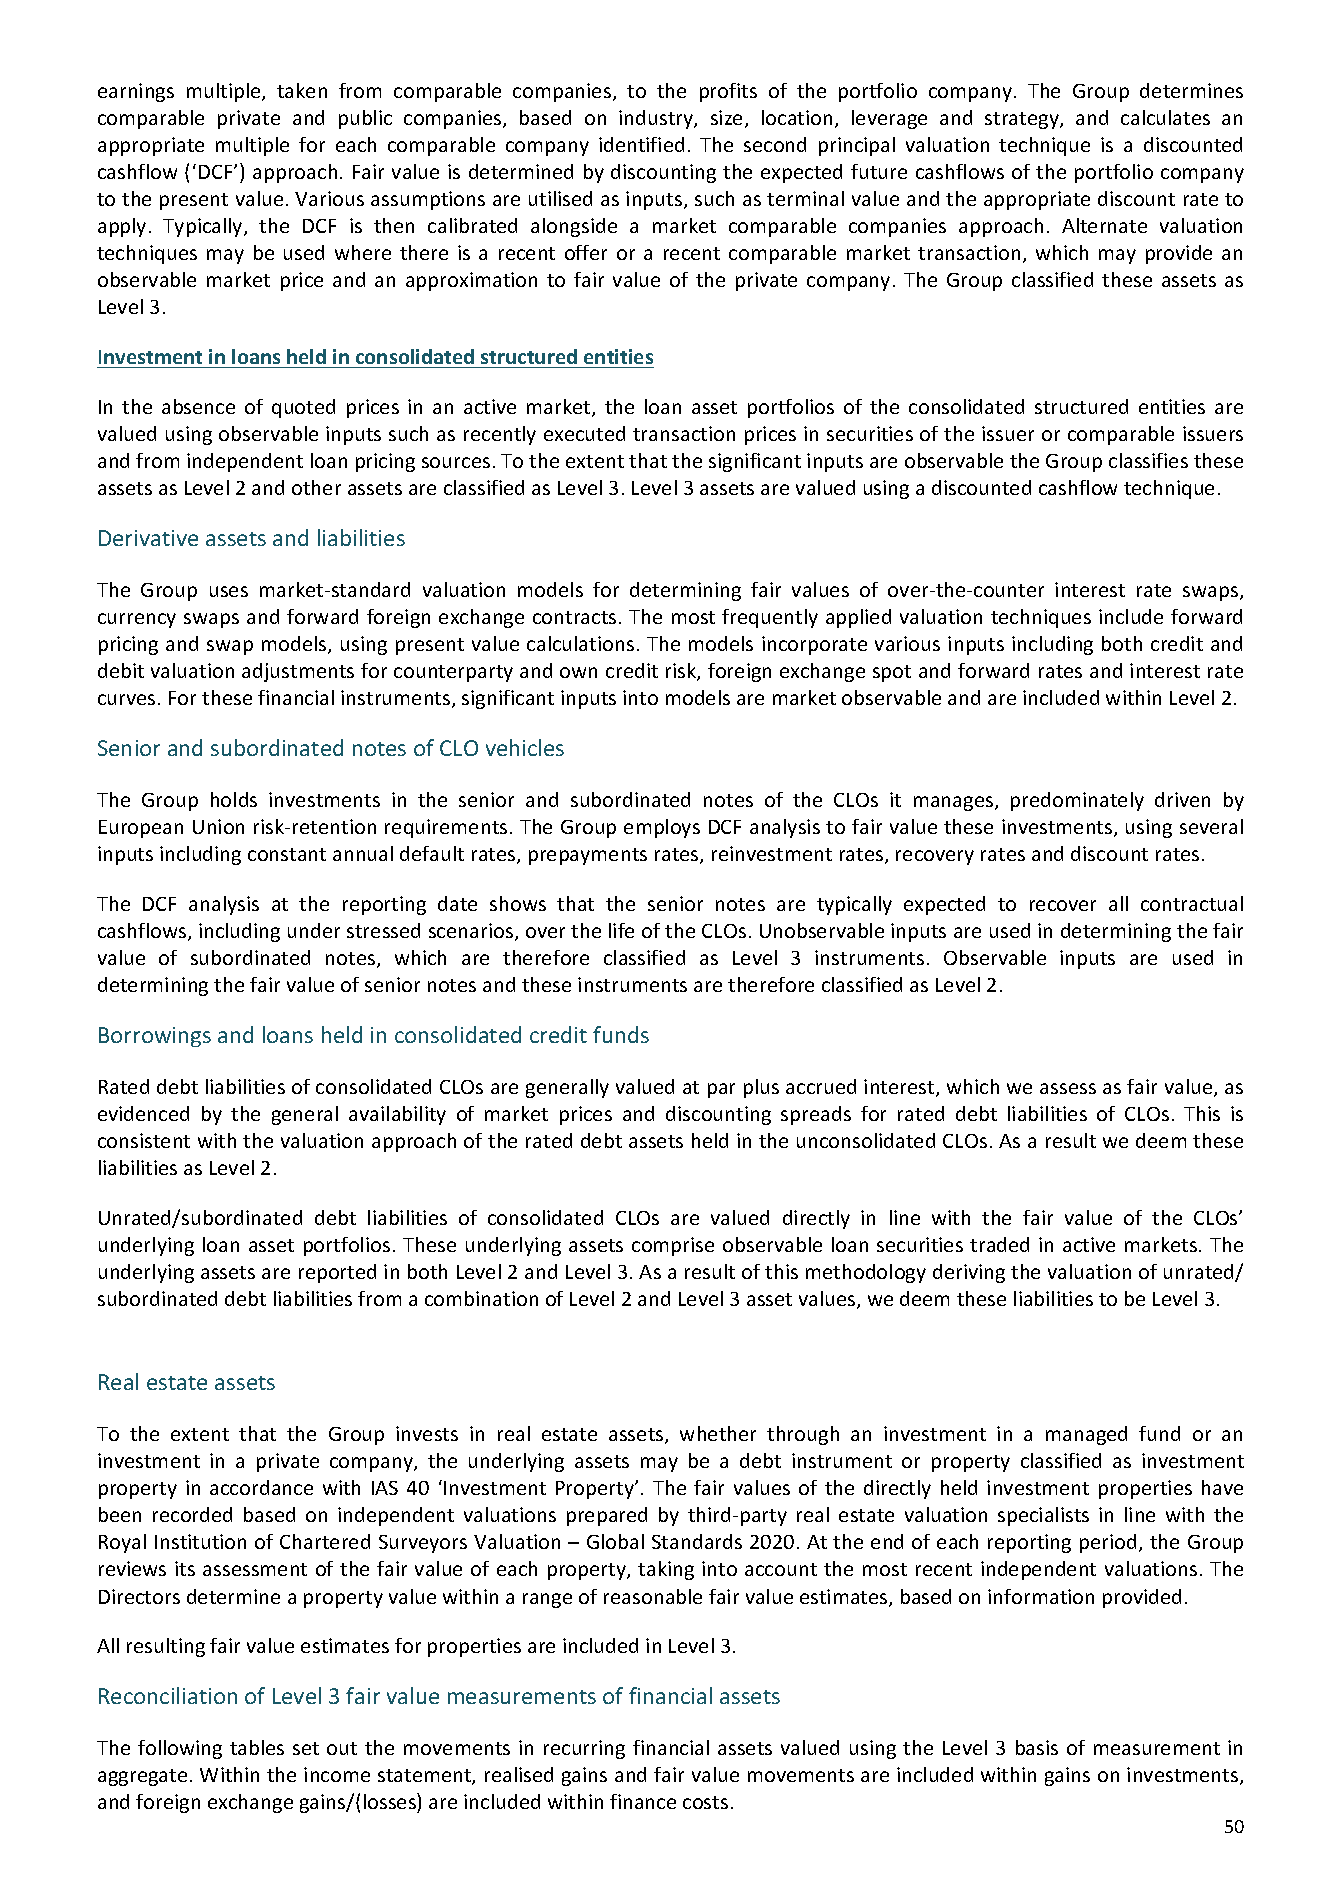 The height and width of the image is (1899, 1342). Describe the element at coordinates (302, 90) in the image. I see `taken` at that location.
